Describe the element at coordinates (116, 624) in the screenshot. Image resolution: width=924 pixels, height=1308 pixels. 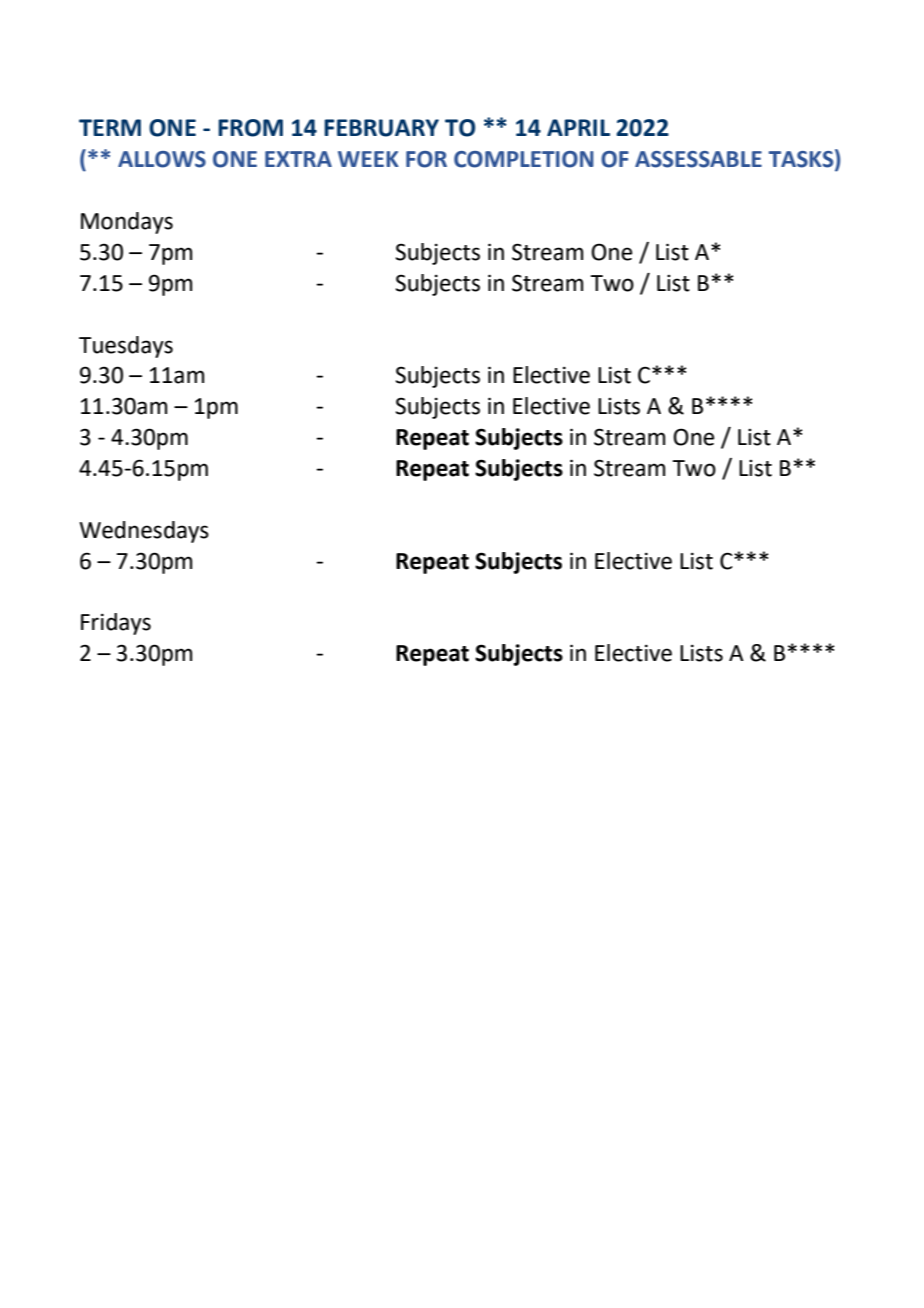
I see `Fridays` at that location.
